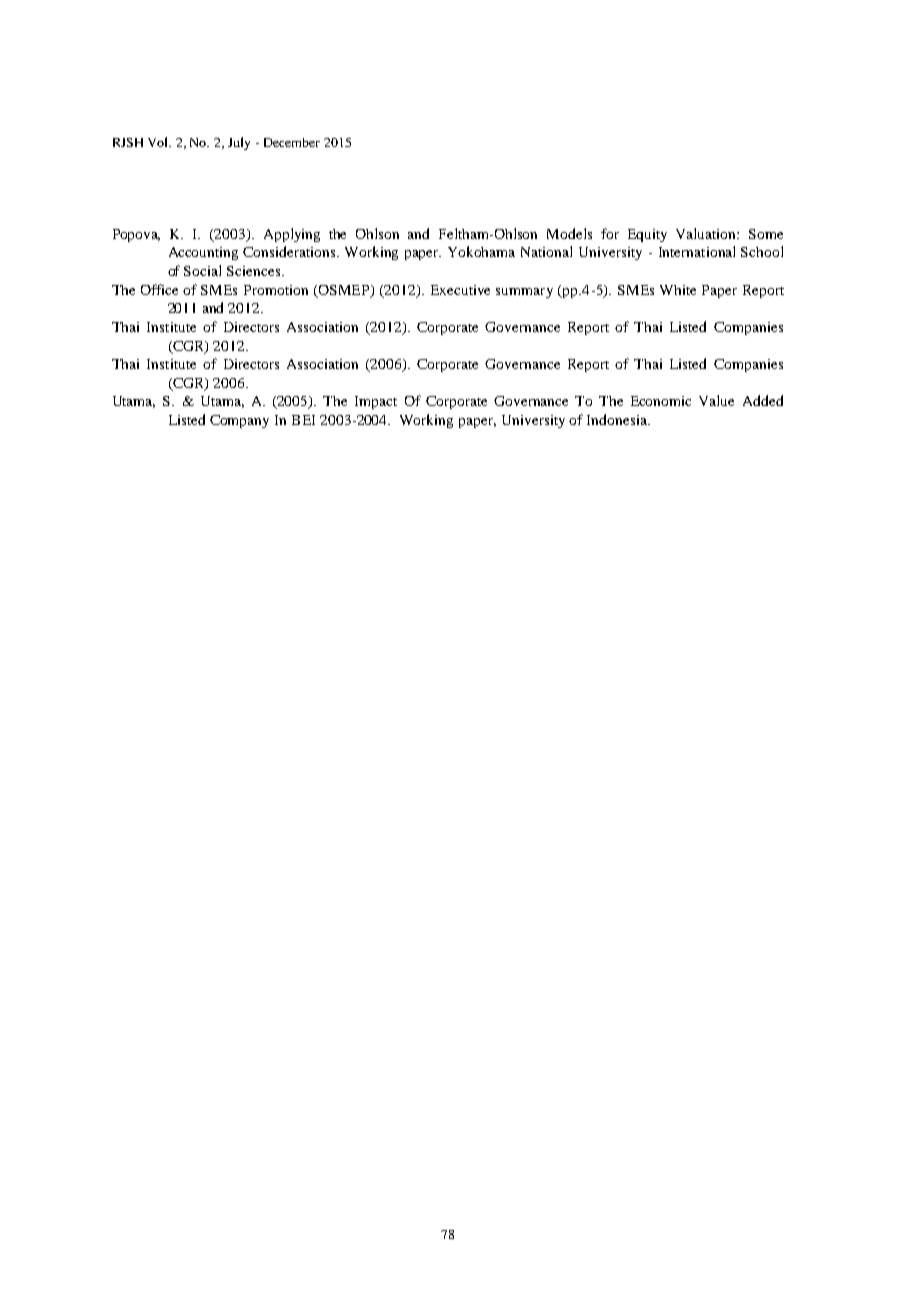 The width and height of the document is (924, 1308). I want to click on for, so click(610, 233).
